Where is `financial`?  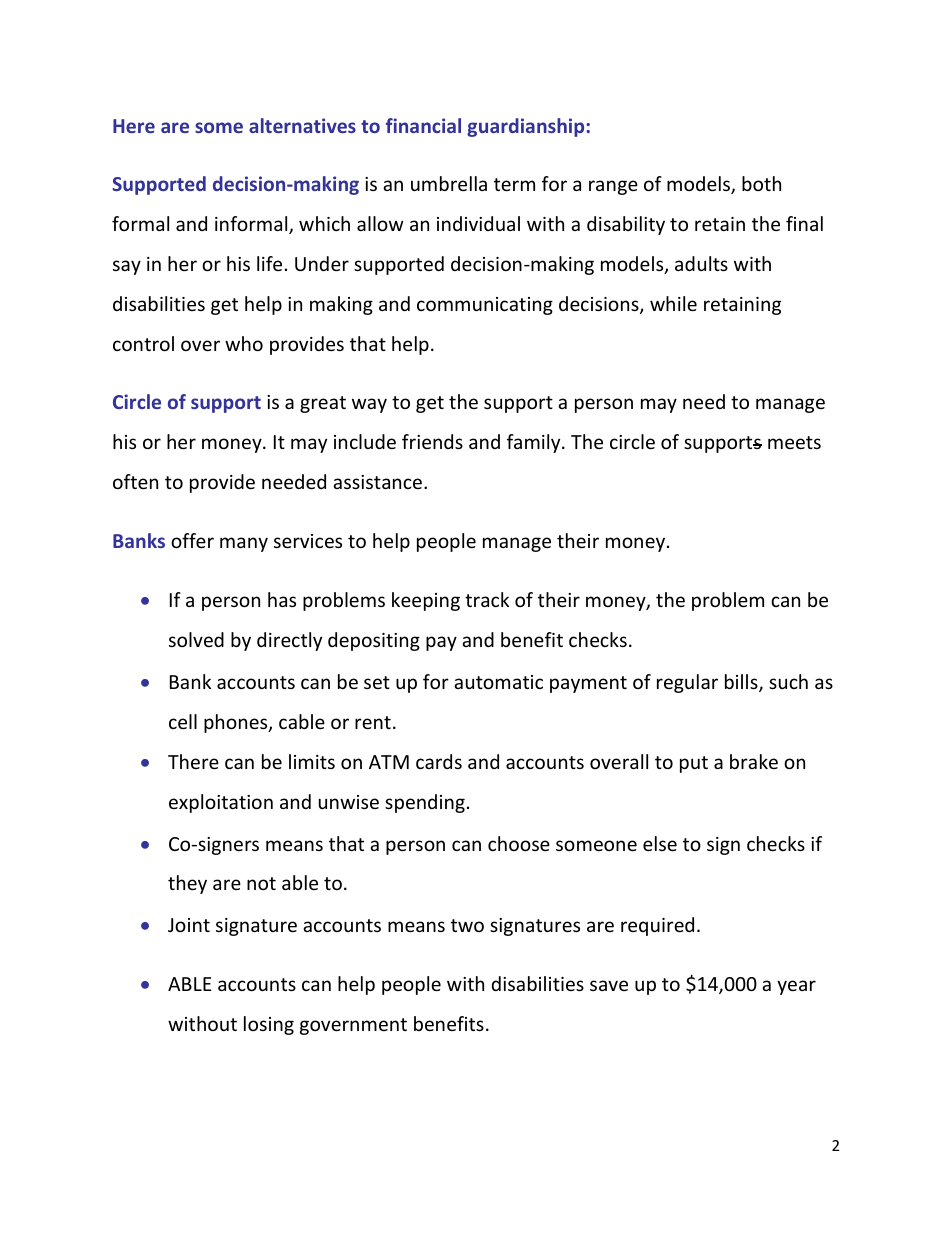
financial is located at coordinates (423, 125).
